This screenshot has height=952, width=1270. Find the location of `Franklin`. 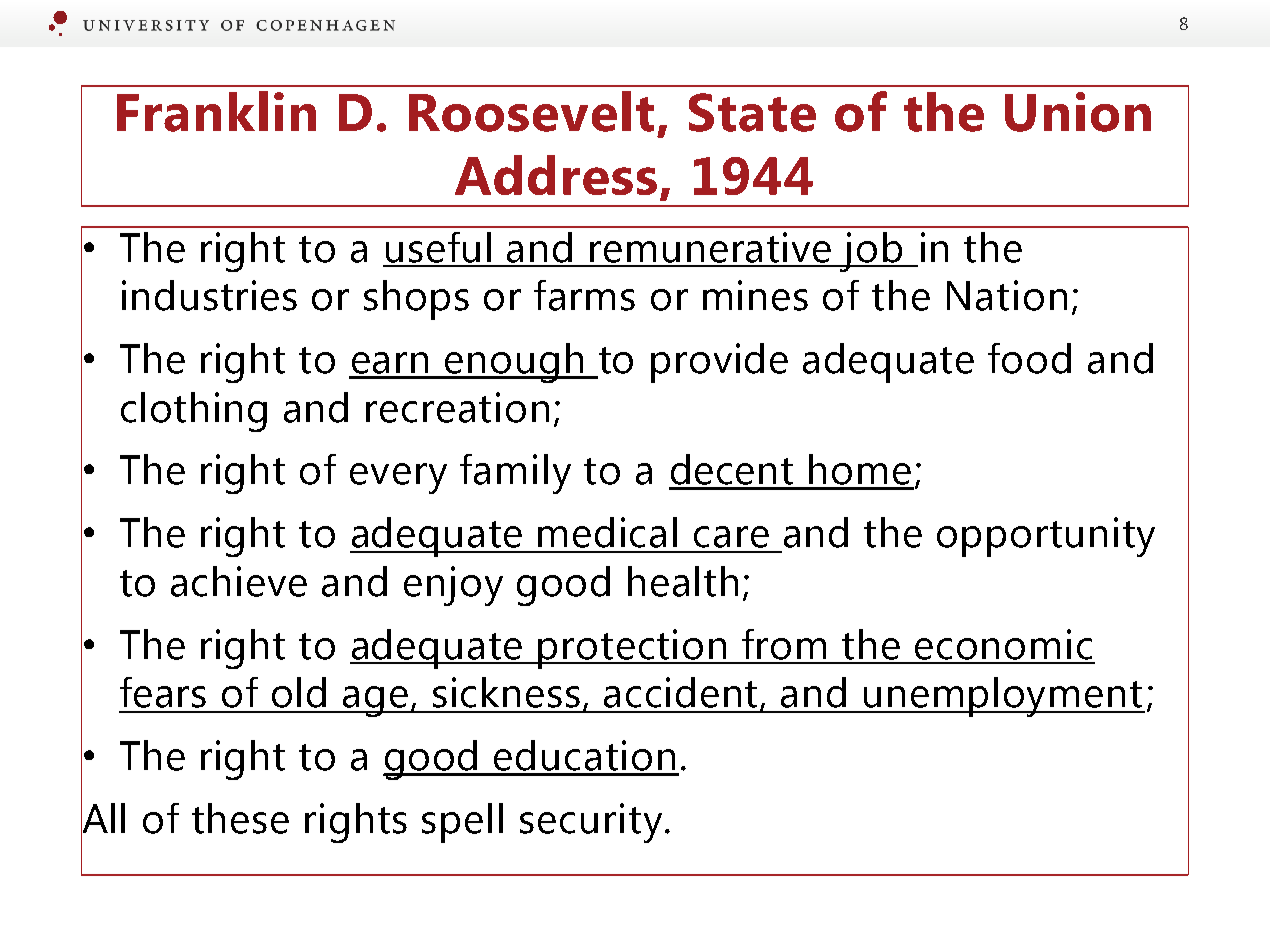

Franklin is located at coordinates (216, 111).
